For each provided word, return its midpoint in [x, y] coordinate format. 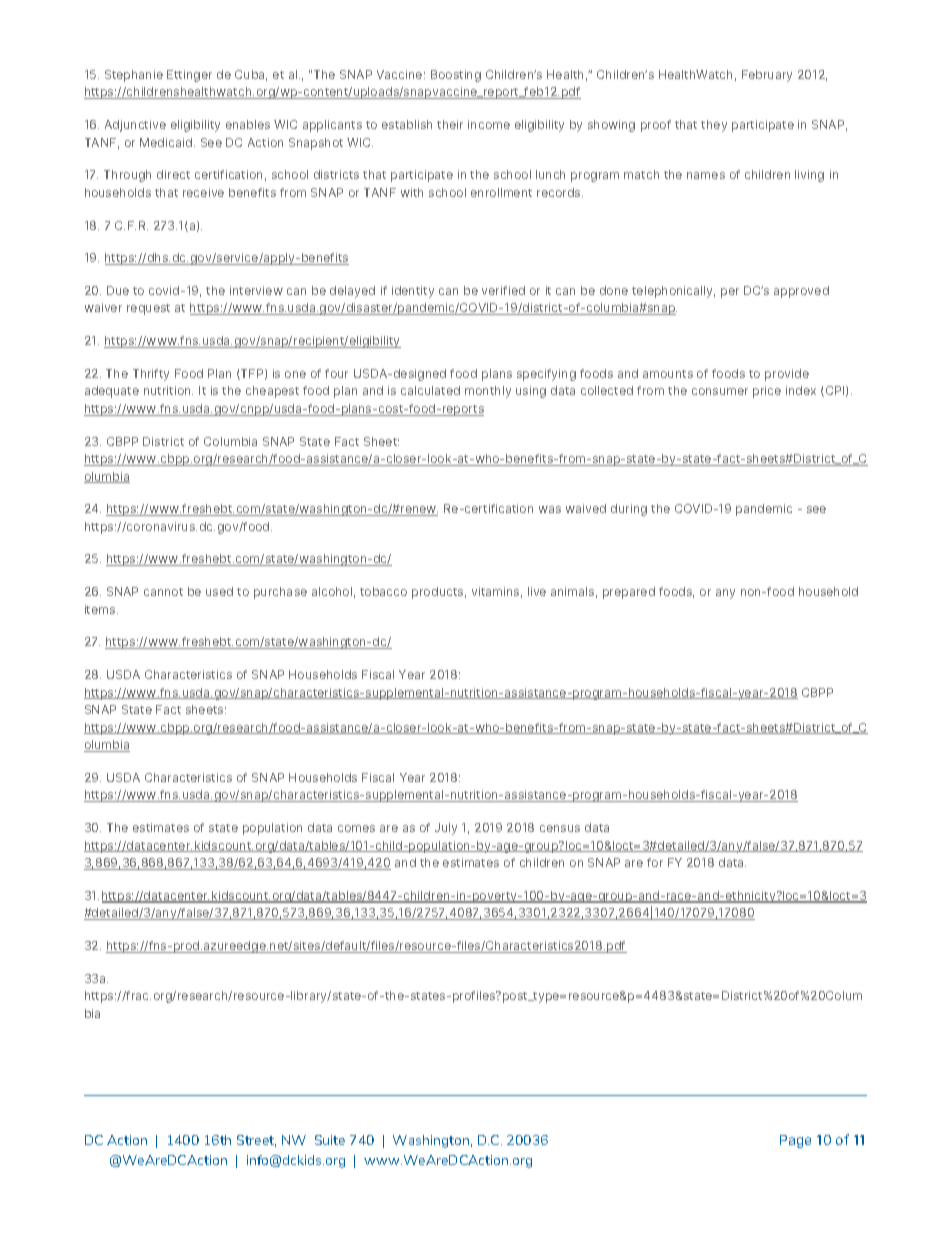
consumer [720, 391]
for [655, 862]
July [446, 829]
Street [256, 1141]
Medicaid [167, 142]
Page [795, 1141]
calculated [430, 390]
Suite [330, 1140]
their [450, 124]
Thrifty [151, 375]
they [714, 126]
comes [356, 828]
